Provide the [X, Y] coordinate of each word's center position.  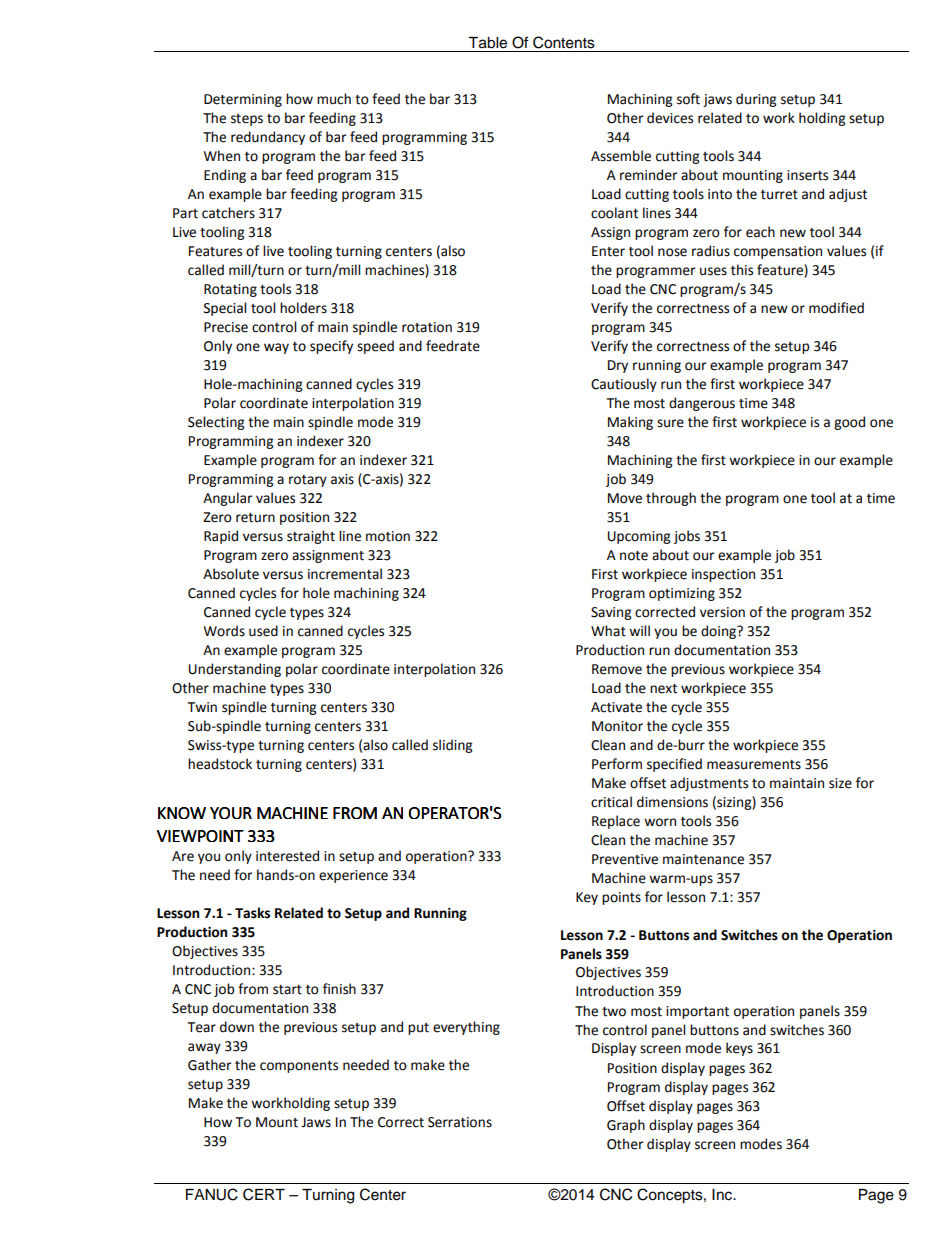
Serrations [460, 1122]
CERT [264, 1194]
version [722, 612]
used [263, 631]
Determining [243, 100]
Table [487, 43]
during [756, 100]
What [608, 631]
